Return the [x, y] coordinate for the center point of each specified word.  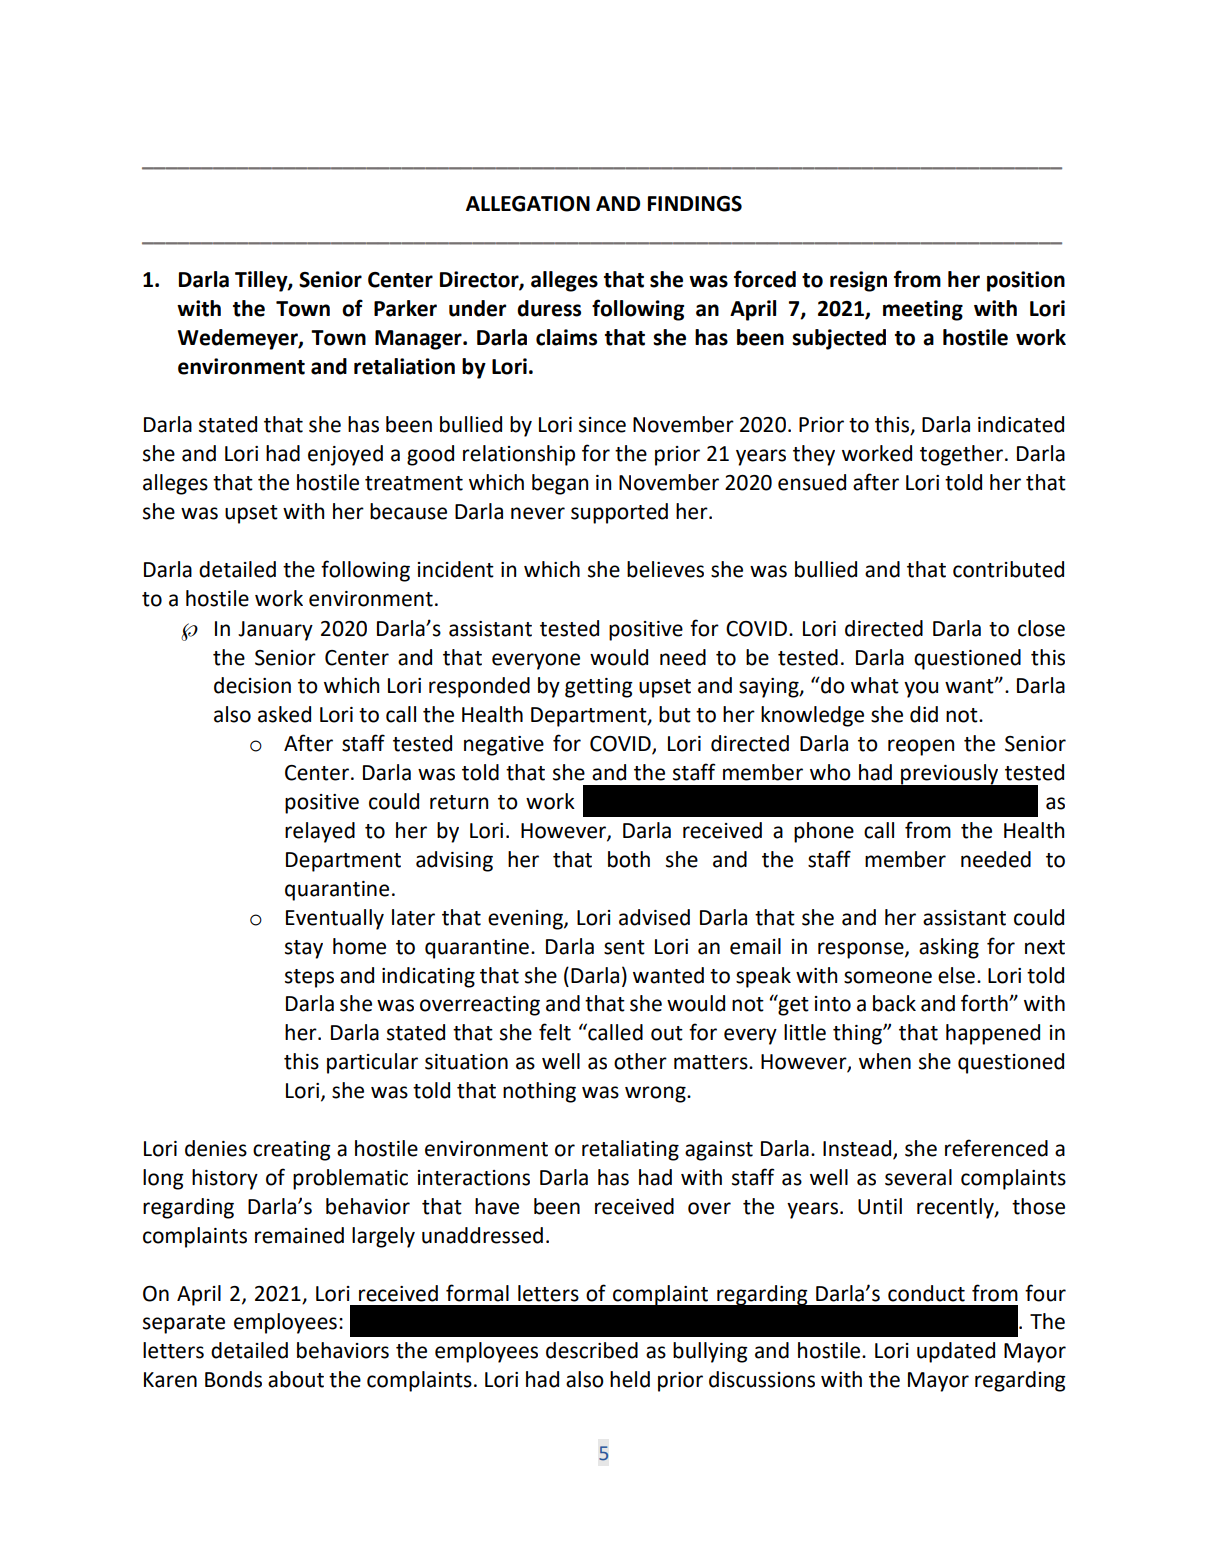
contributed [1008, 569]
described [592, 1350]
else [956, 975]
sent [624, 947]
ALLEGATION [528, 204]
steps [309, 978]
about [296, 1379]
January [275, 631]
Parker [405, 308]
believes [665, 569]
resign [858, 281]
